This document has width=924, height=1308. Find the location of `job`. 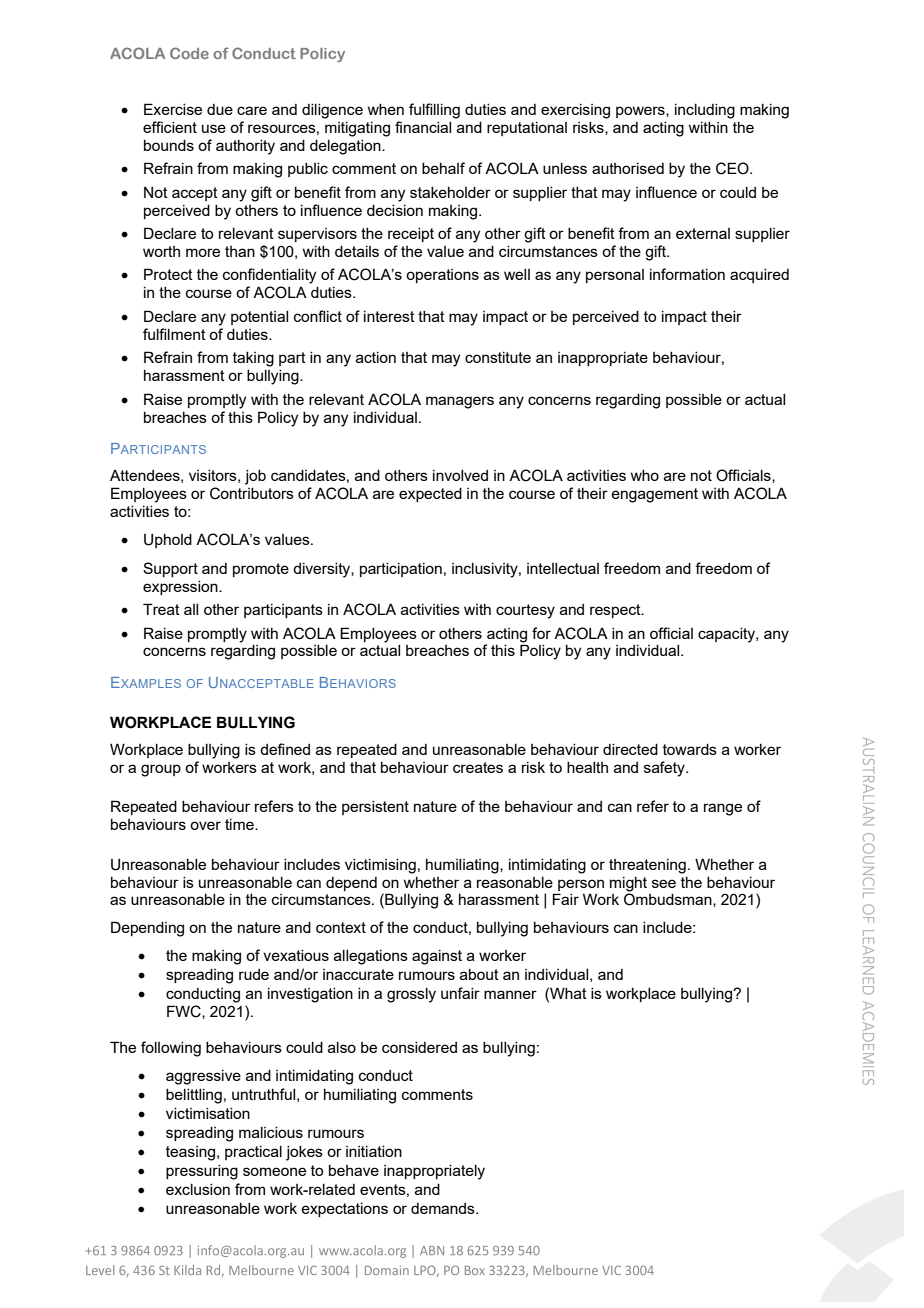

job is located at coordinates (255, 477).
